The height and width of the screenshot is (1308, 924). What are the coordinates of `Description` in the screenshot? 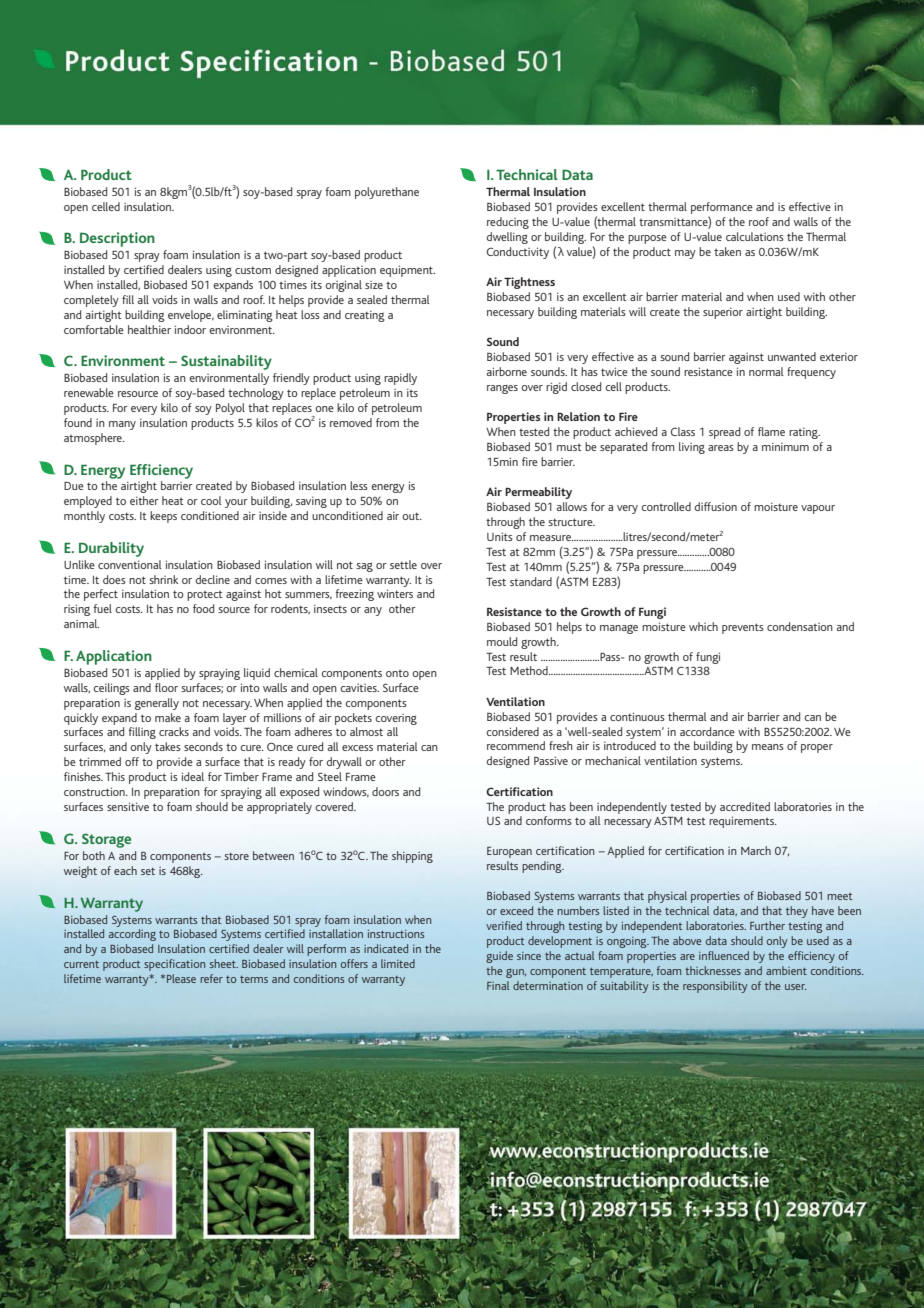 It's located at (117, 239).
